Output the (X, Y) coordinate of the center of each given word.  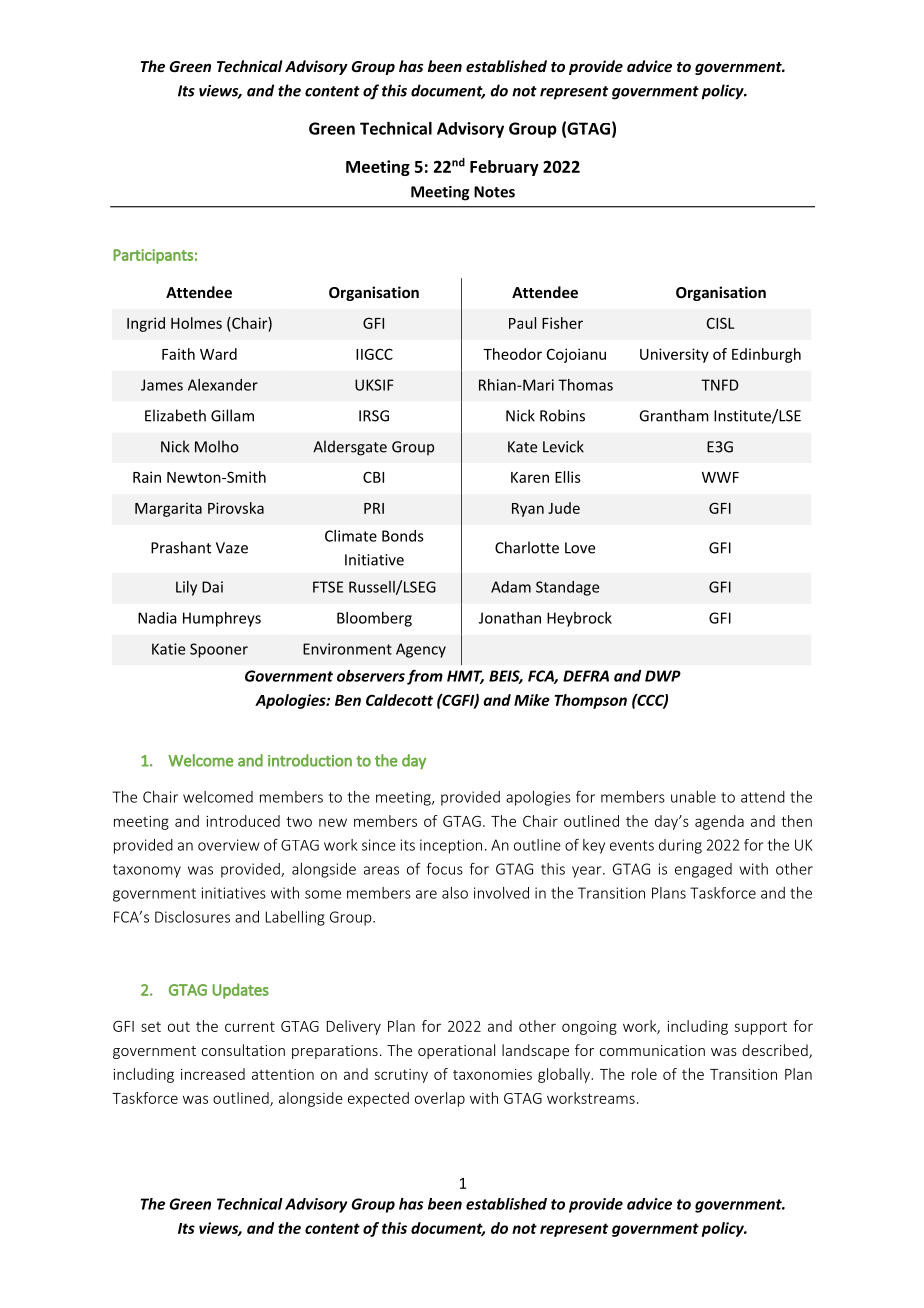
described (776, 1051)
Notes (494, 192)
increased (213, 1074)
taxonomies (492, 1074)
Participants (153, 256)
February (504, 168)
